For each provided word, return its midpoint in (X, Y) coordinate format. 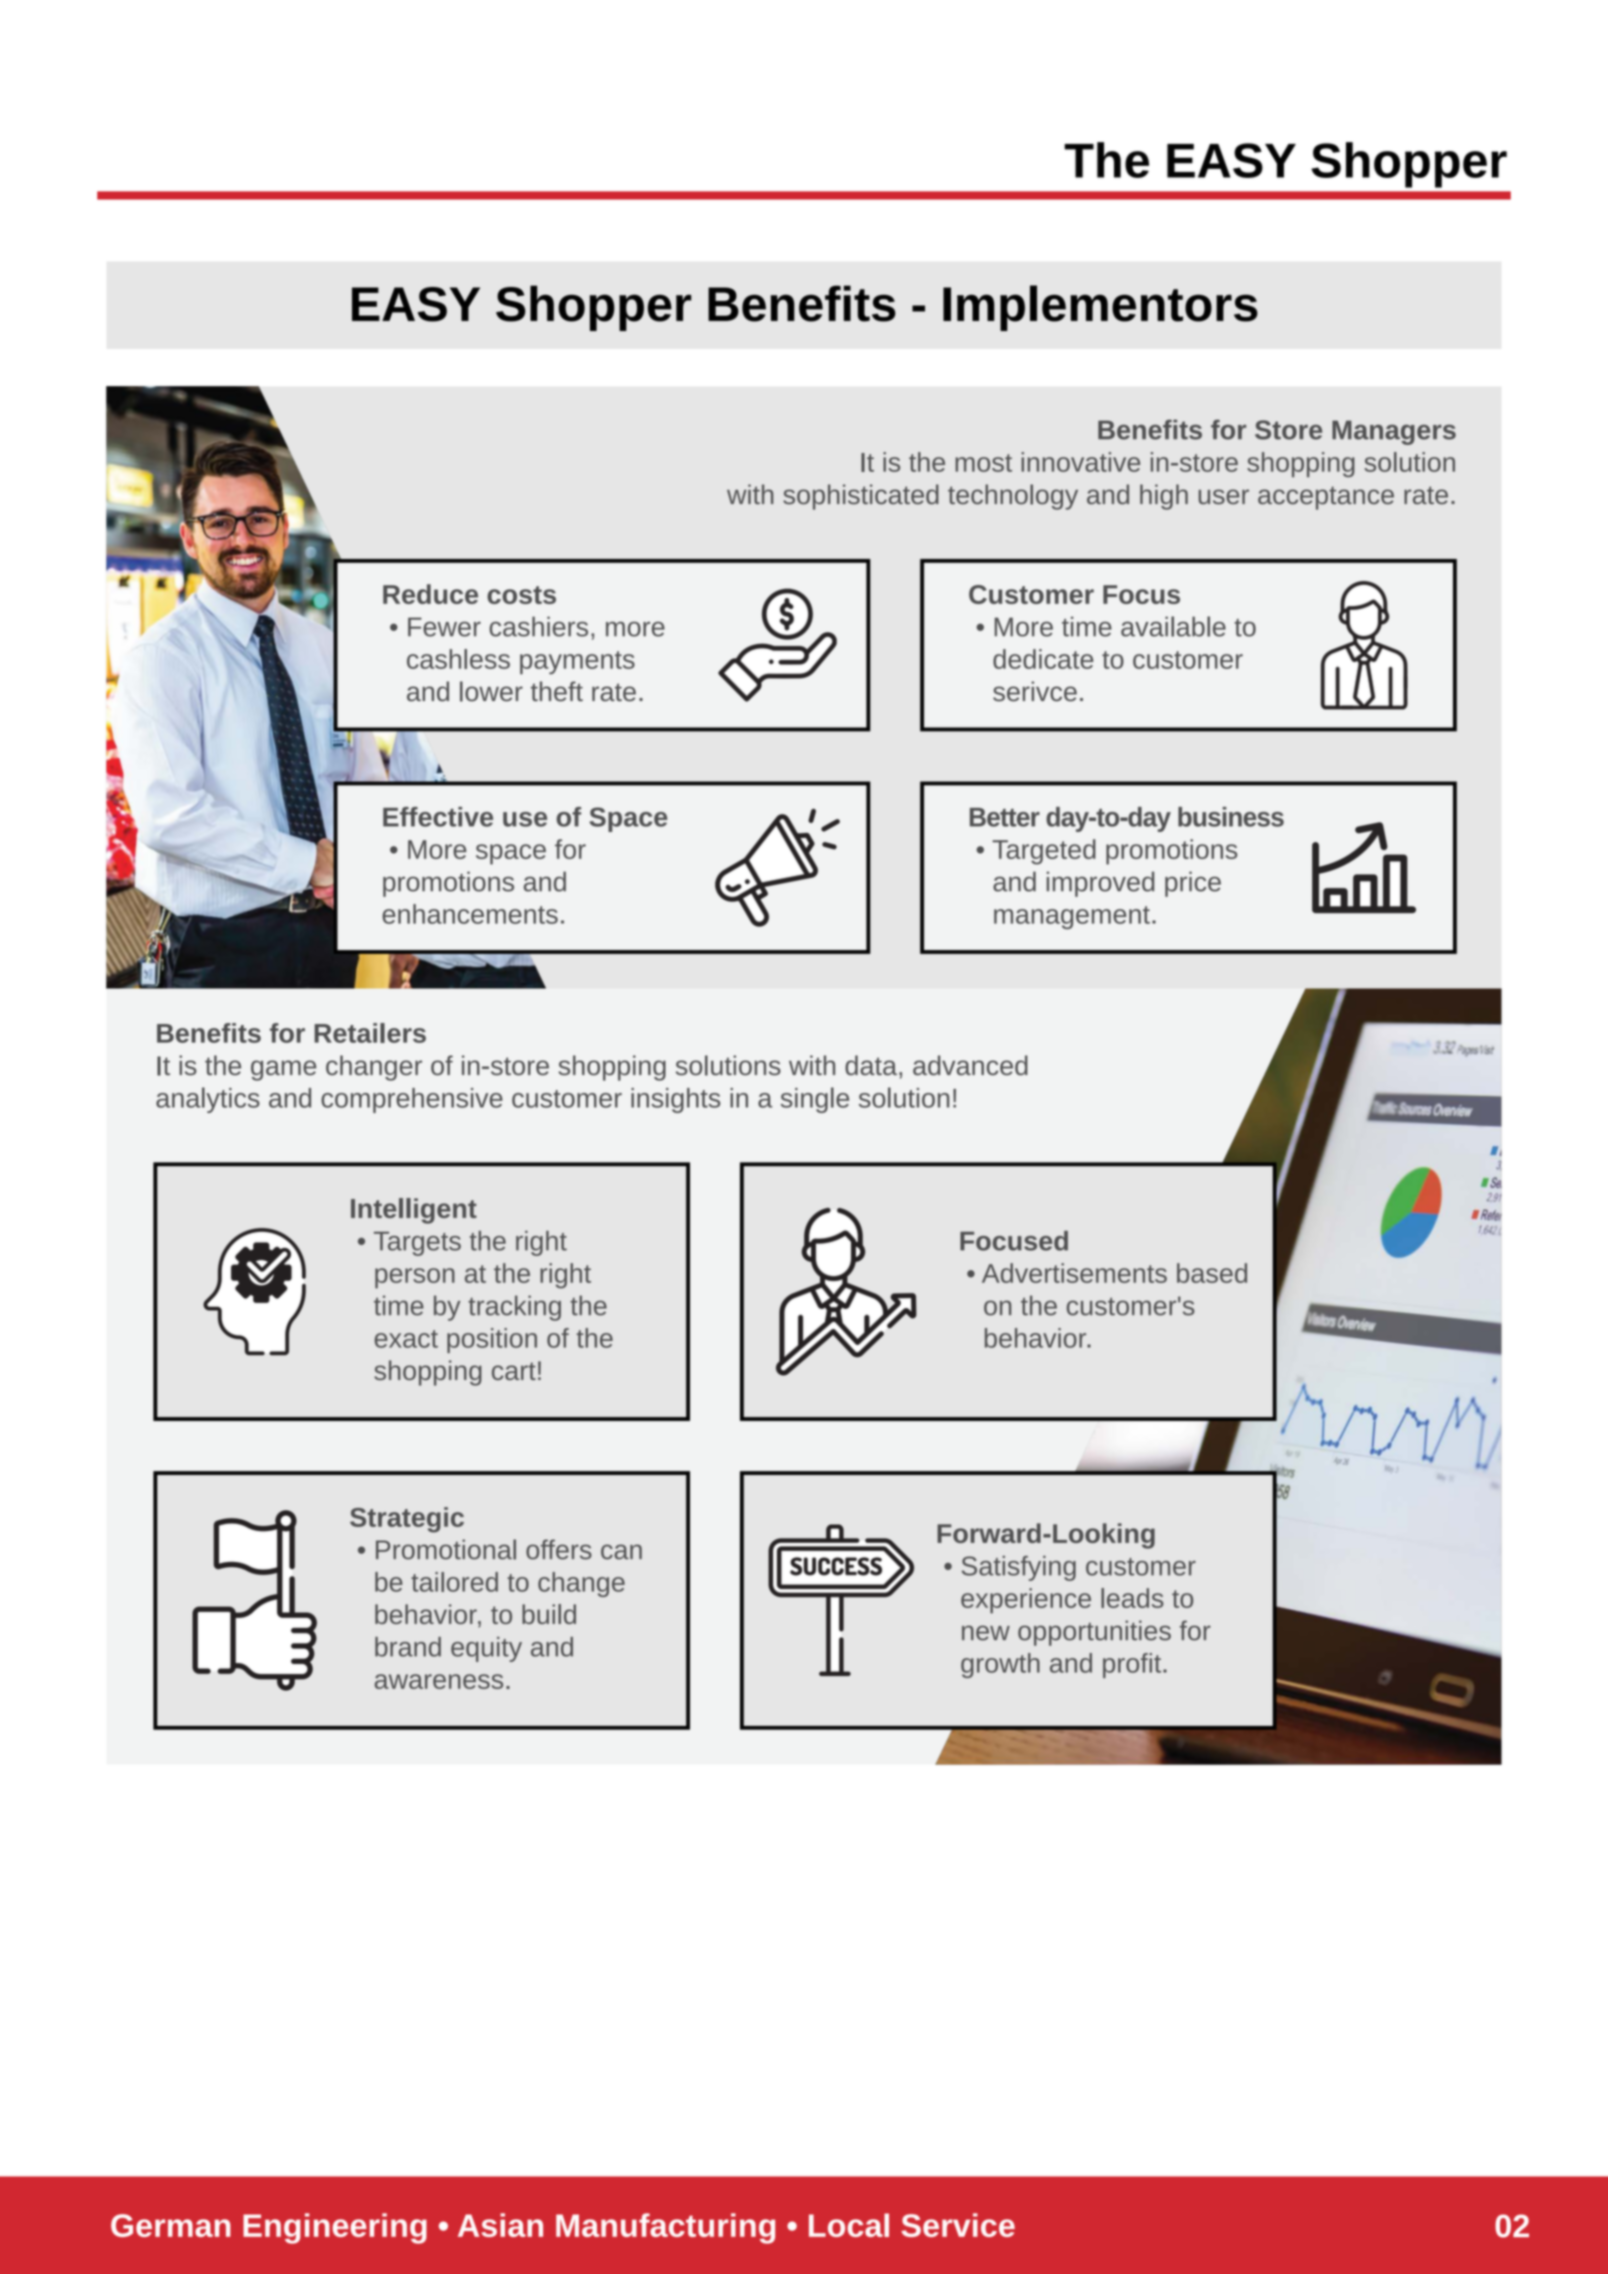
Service (958, 2225)
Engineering (335, 2228)
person (415, 1278)
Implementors (1100, 308)
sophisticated (861, 497)
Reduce (430, 594)
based (1212, 1273)
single (815, 1100)
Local (849, 2225)
